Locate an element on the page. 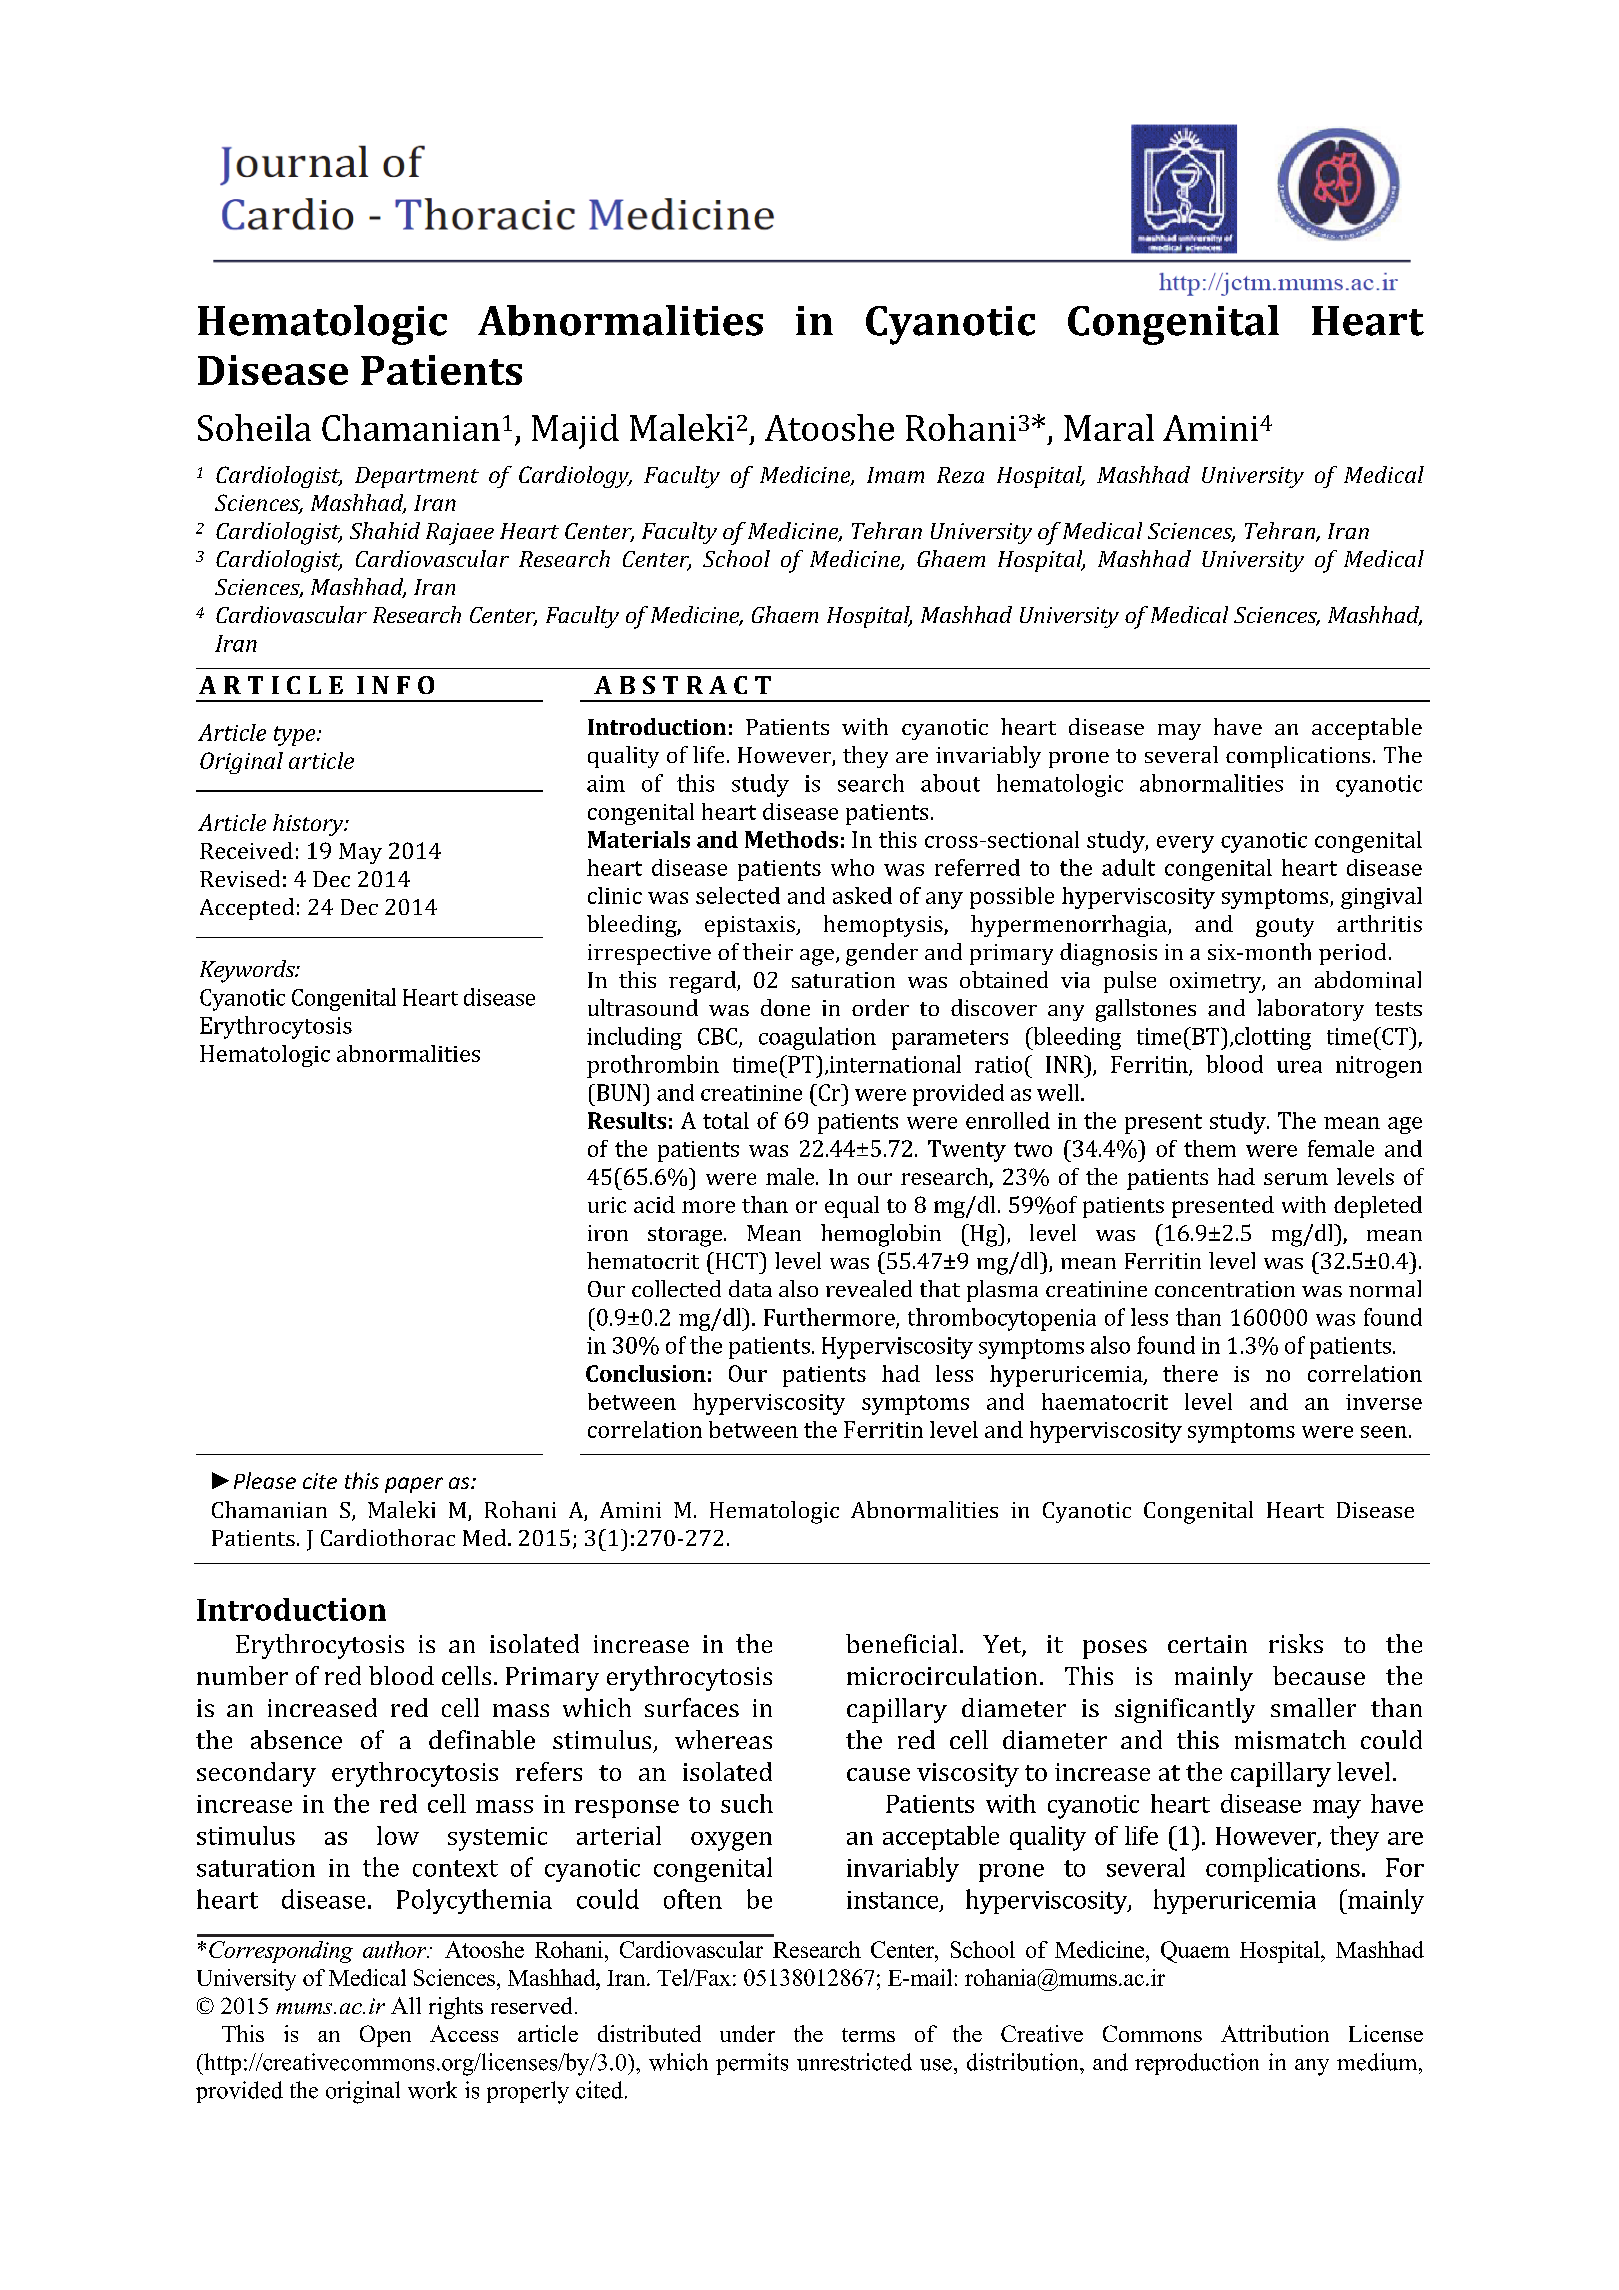 This image has height=2290, width=1619. Department is located at coordinates (417, 477).
